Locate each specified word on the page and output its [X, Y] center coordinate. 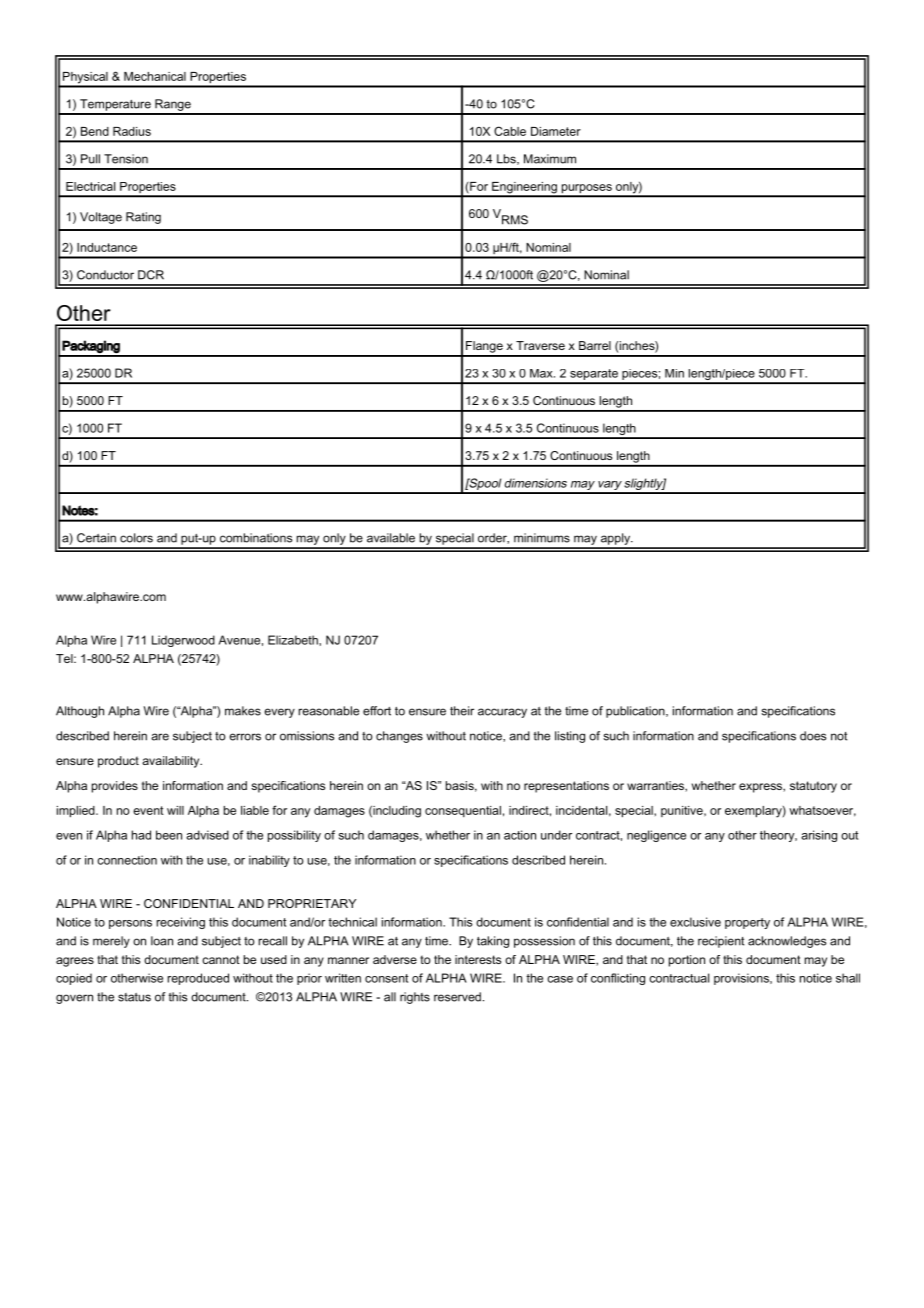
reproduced [198, 979]
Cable [510, 131]
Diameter [556, 131]
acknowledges [787, 942]
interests [478, 959]
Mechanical [155, 76]
